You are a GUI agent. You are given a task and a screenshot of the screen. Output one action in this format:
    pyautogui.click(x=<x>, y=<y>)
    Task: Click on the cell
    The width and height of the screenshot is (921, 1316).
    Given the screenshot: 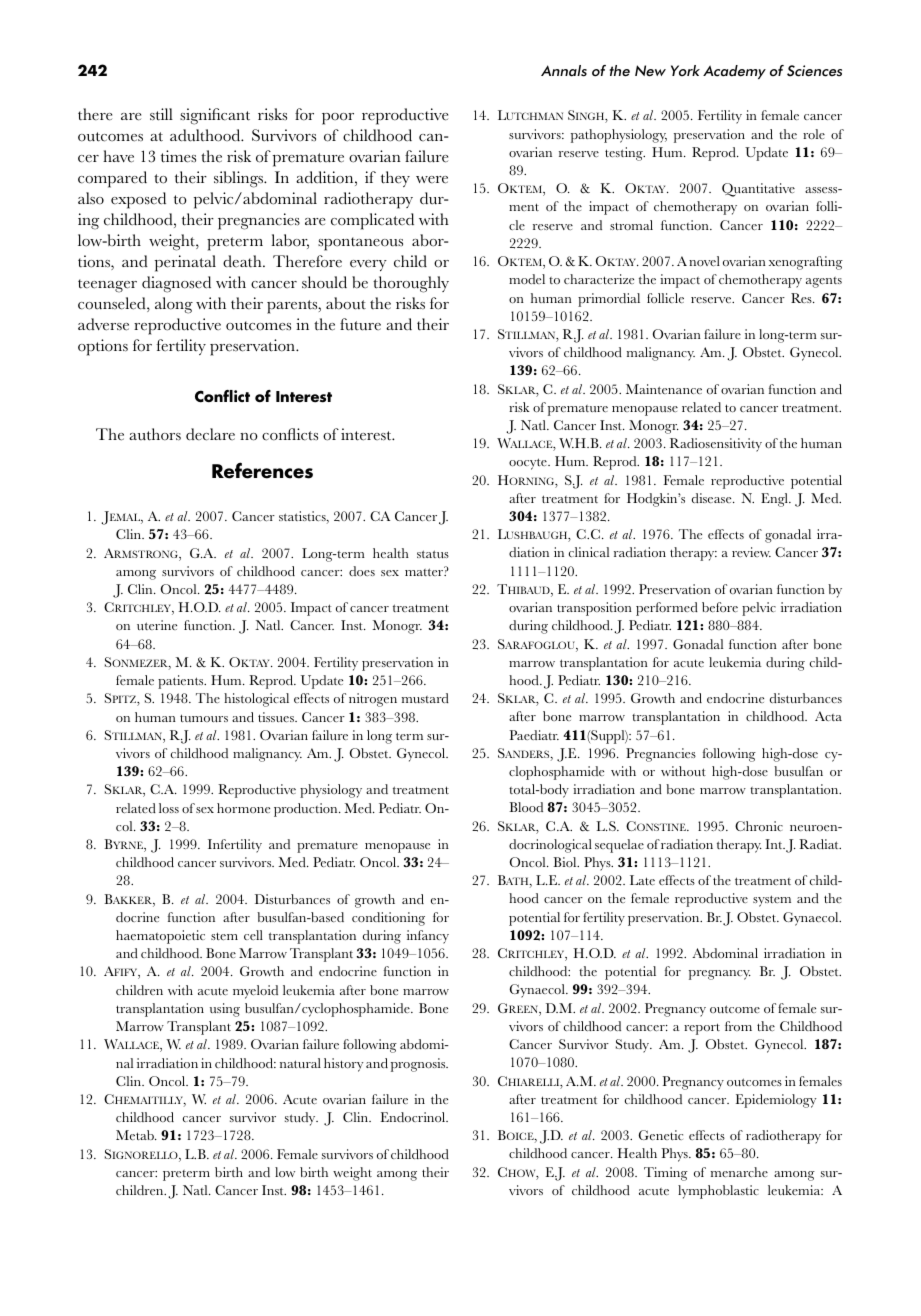 What is the action you would take?
    pyautogui.click(x=253, y=935)
